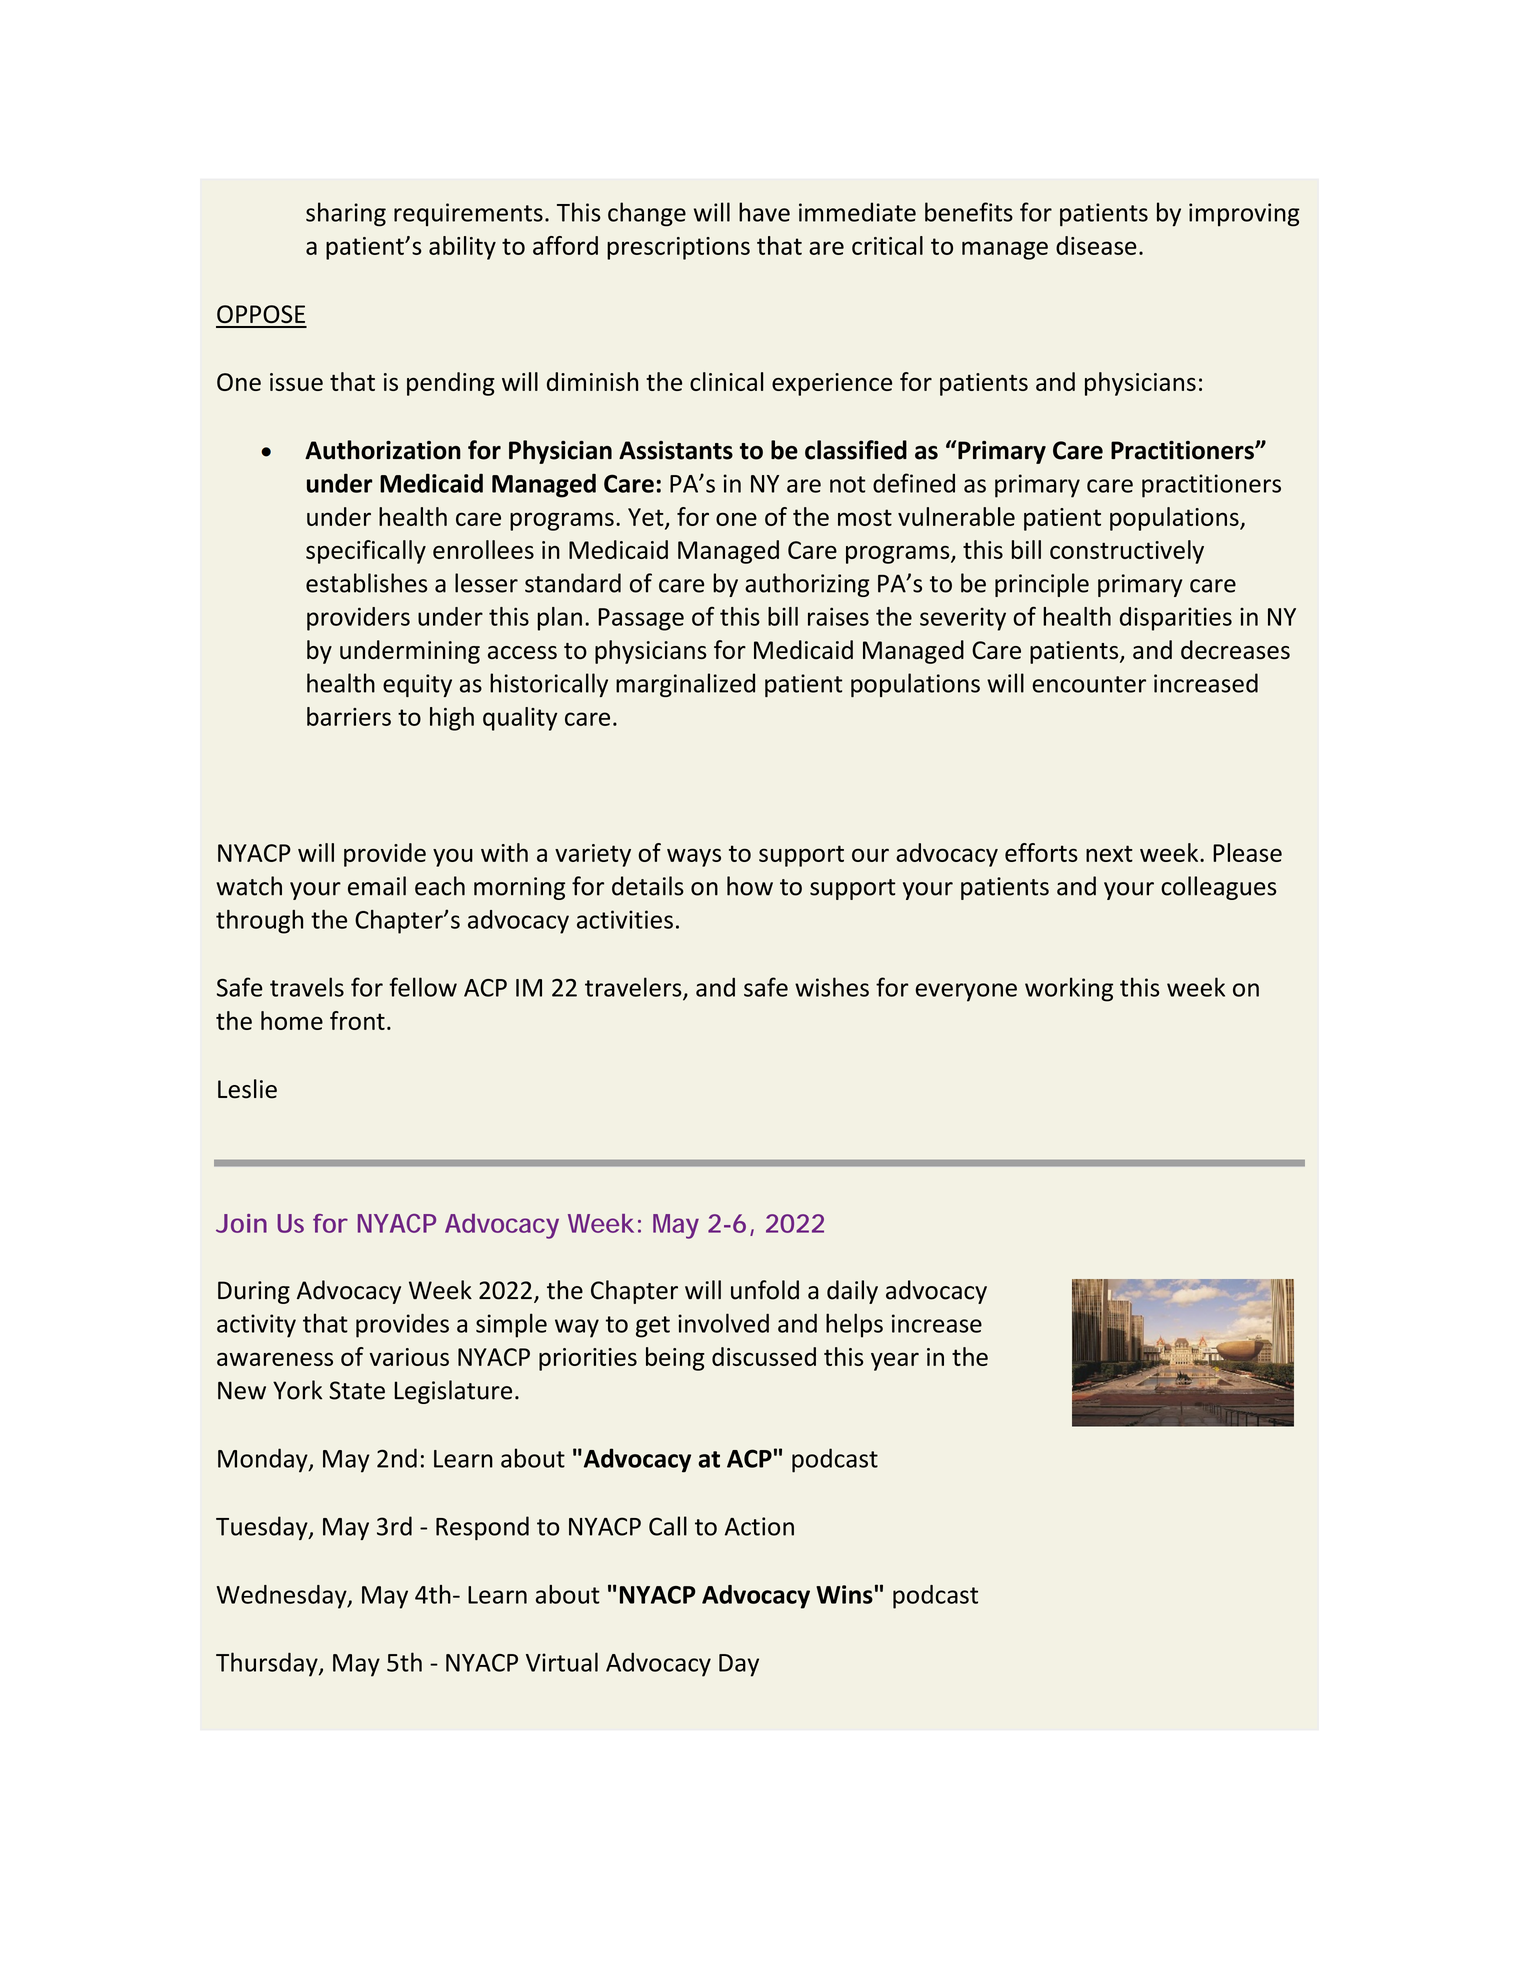  What do you see at coordinates (1069, 989) in the document?
I see `working` at bounding box center [1069, 989].
